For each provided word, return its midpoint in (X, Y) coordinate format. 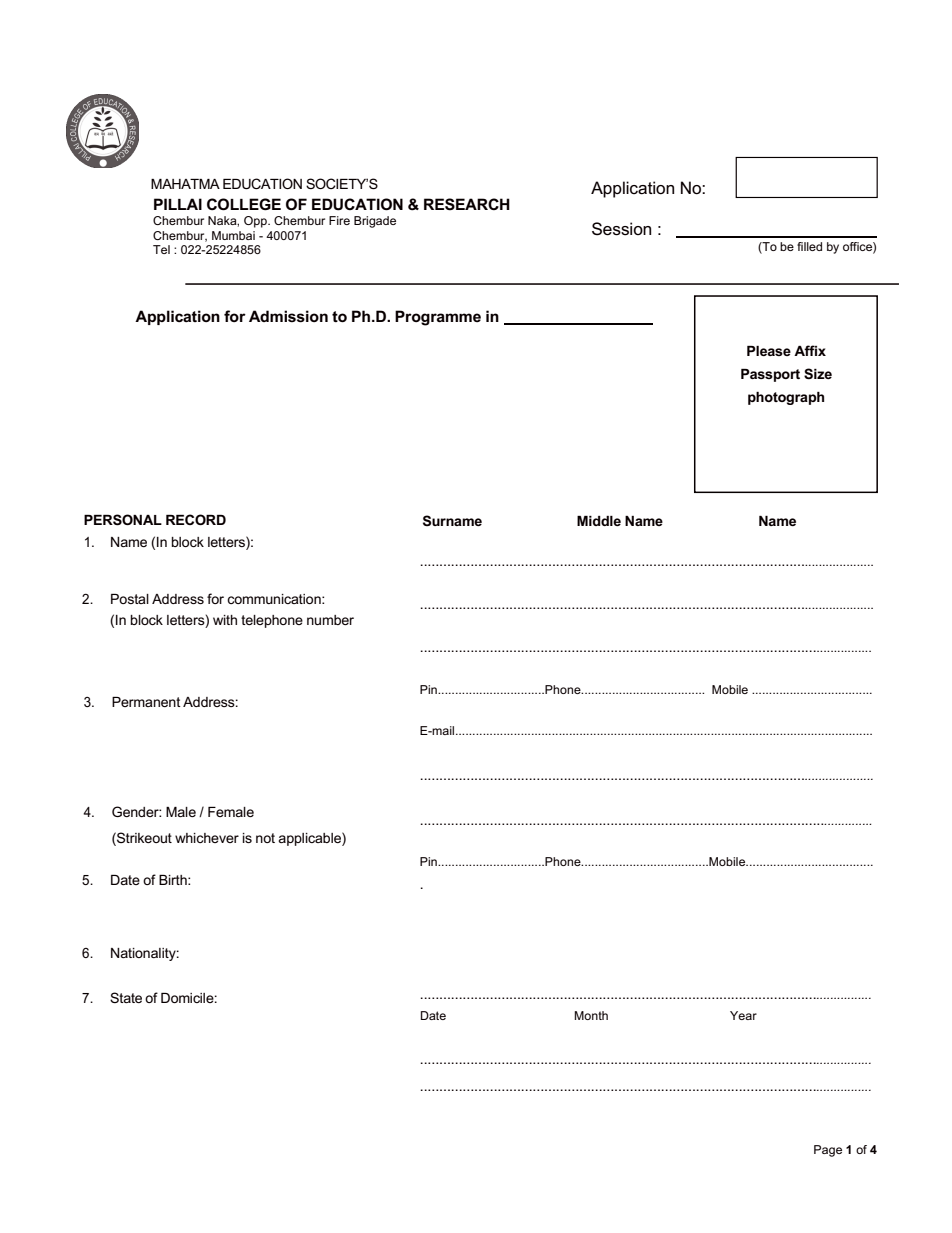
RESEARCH (467, 204)
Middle (599, 521)
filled (809, 246)
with (225, 620)
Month (591, 1015)
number (330, 620)
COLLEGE (244, 204)
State (126, 997)
